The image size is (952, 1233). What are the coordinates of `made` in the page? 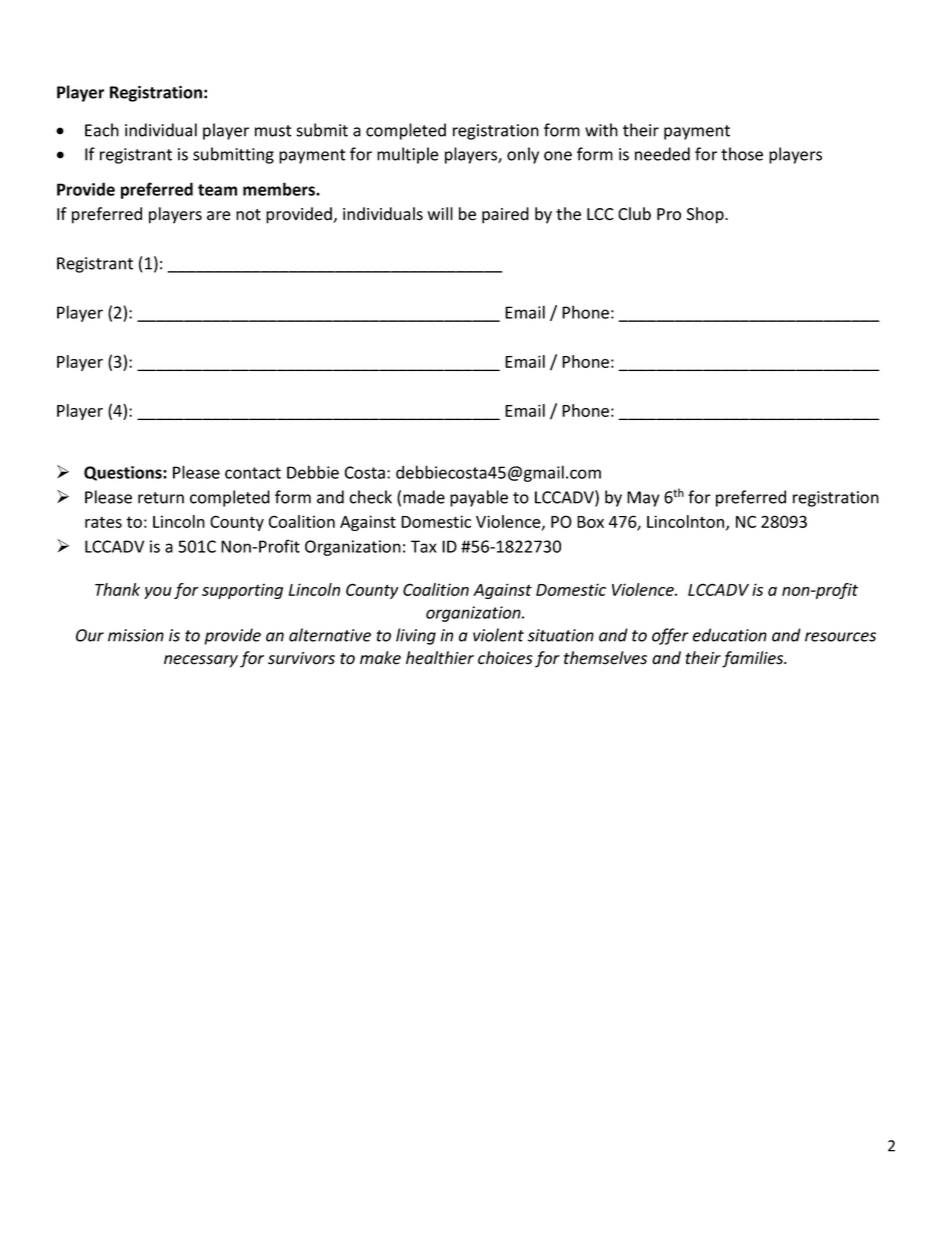 It's located at (424, 497).
